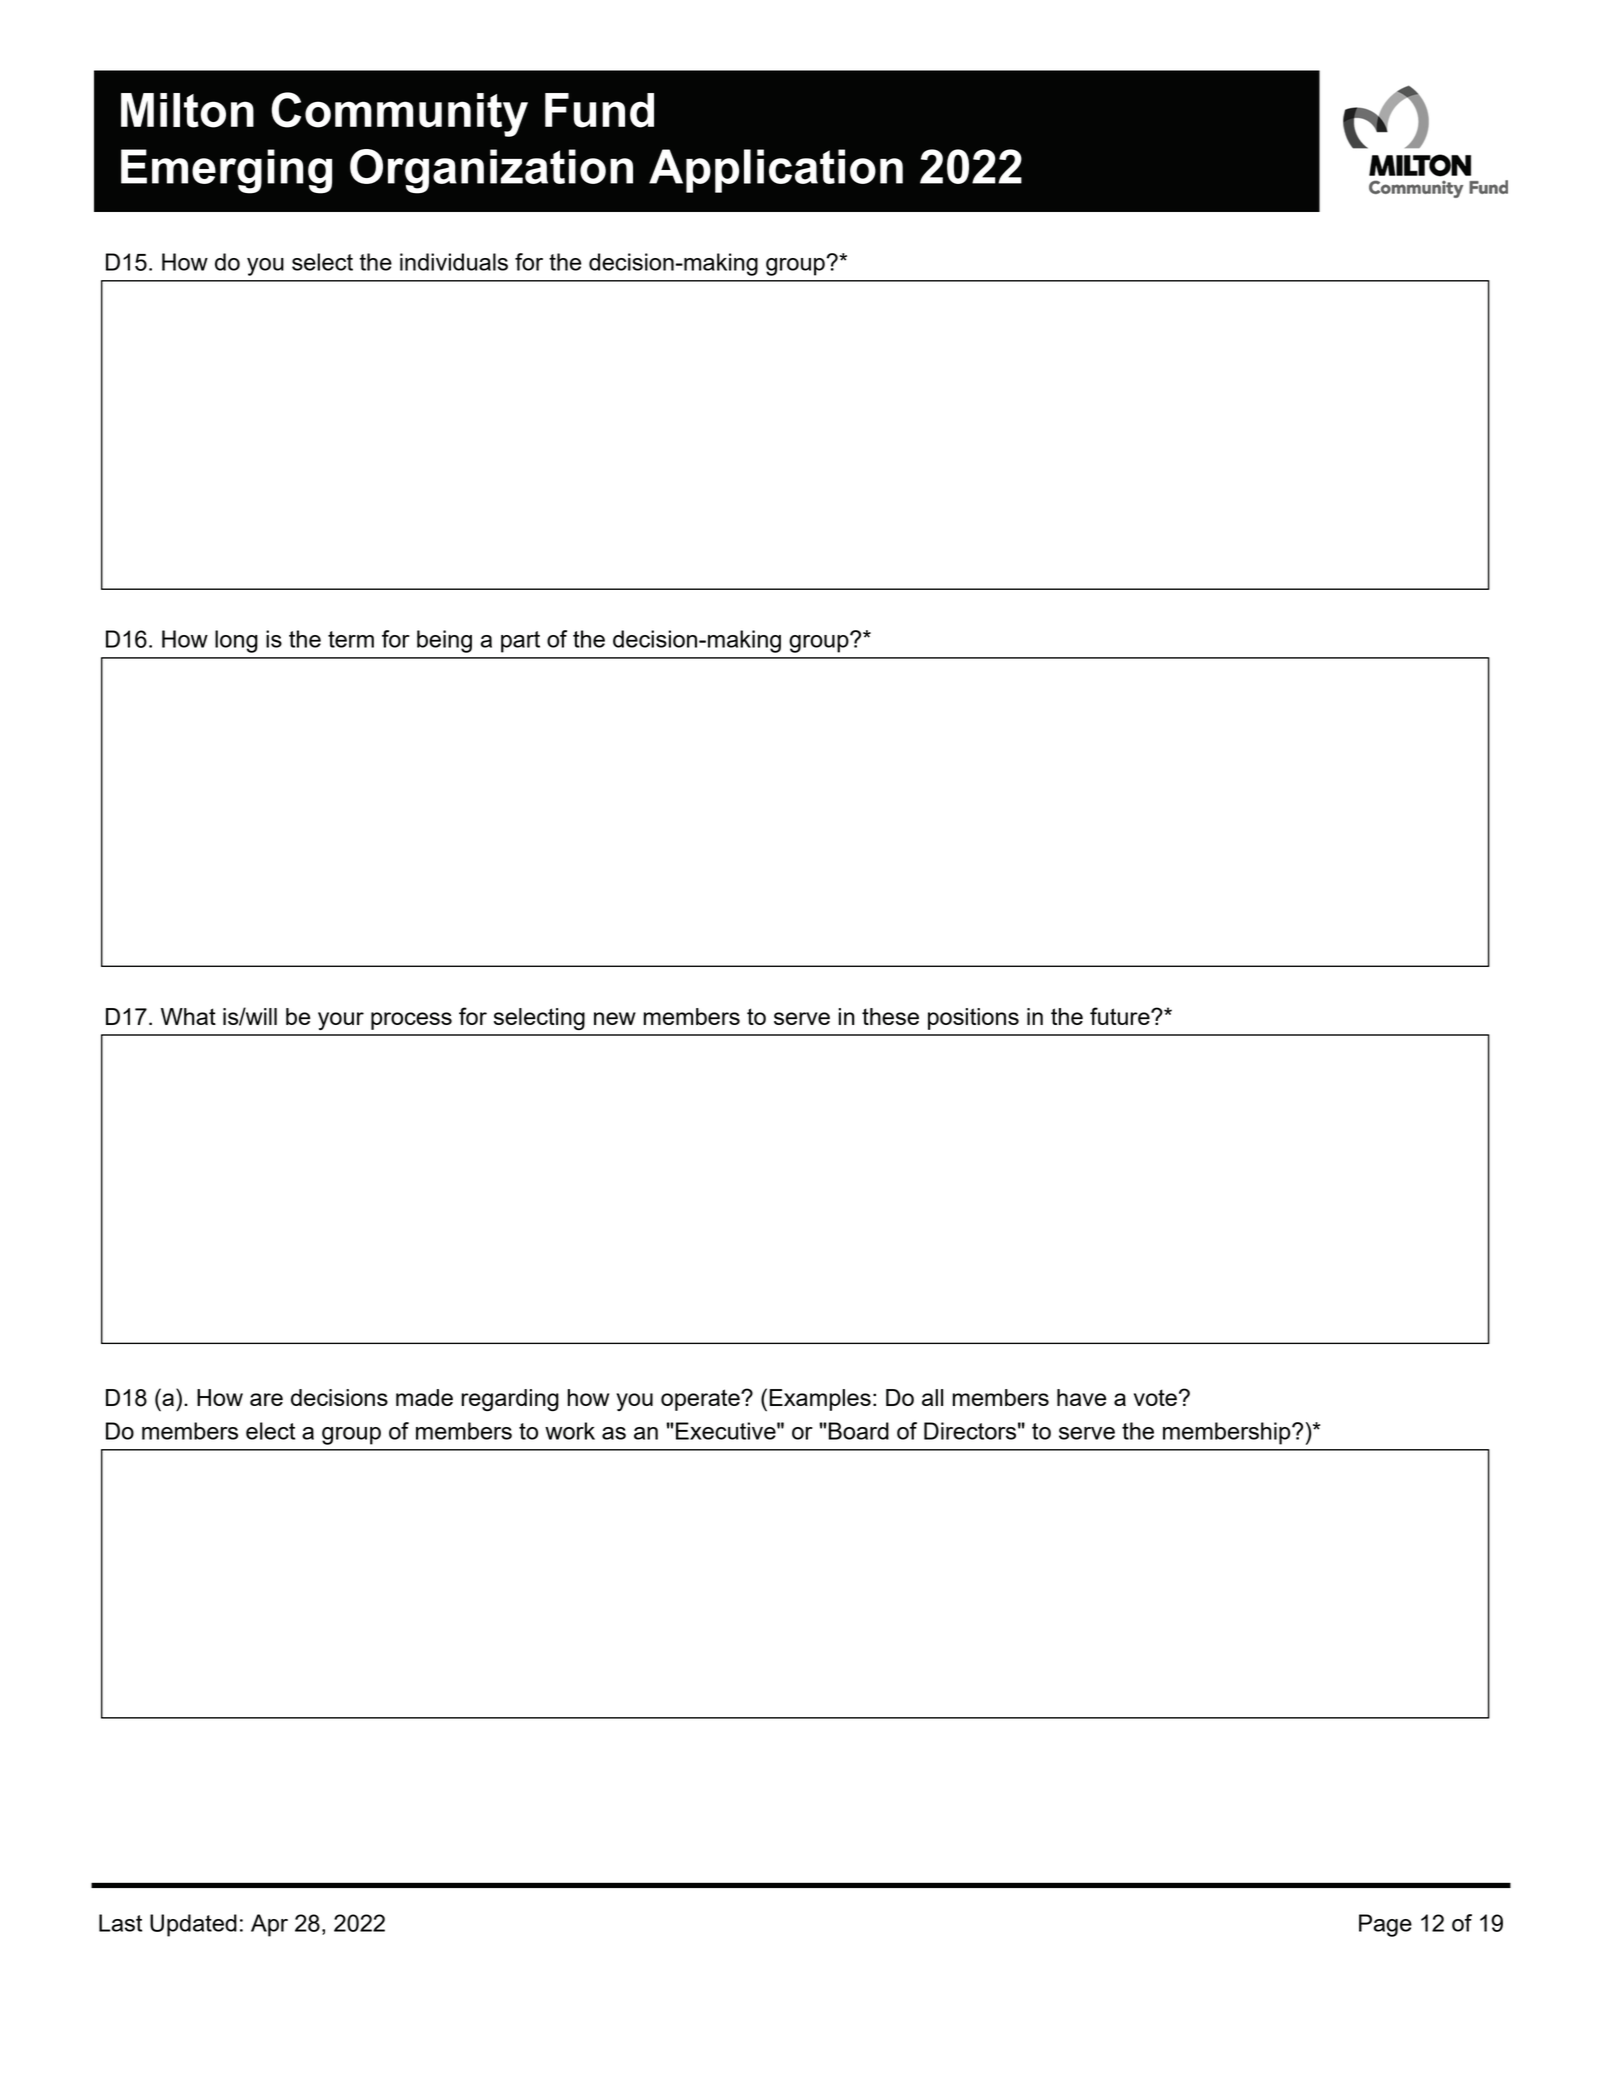 This screenshot has height=2074, width=1602. What do you see at coordinates (1121, 1016) in the screenshot?
I see `future` at bounding box center [1121, 1016].
